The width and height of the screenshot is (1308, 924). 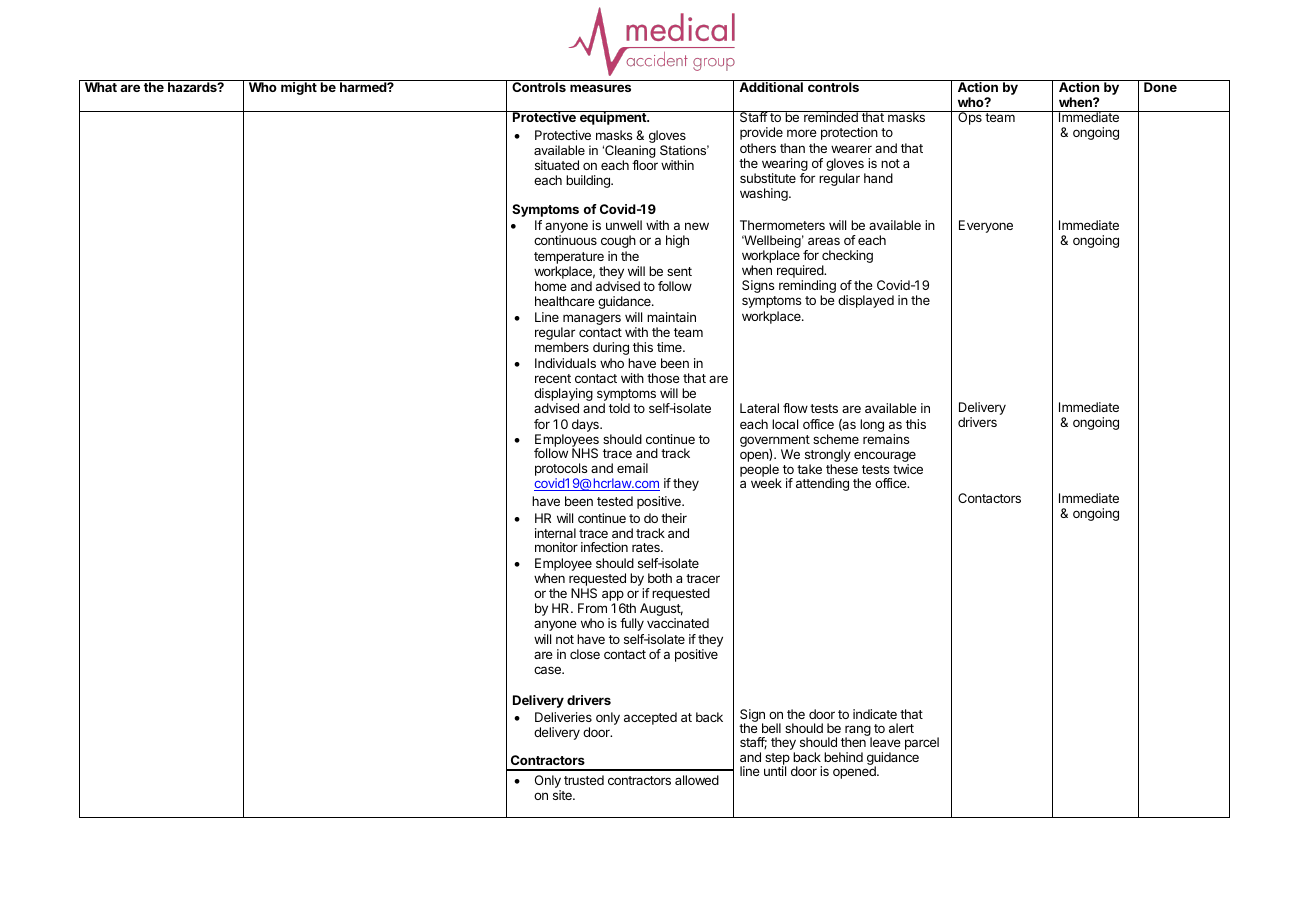 I want to click on hazards, so click(x=193, y=87).
